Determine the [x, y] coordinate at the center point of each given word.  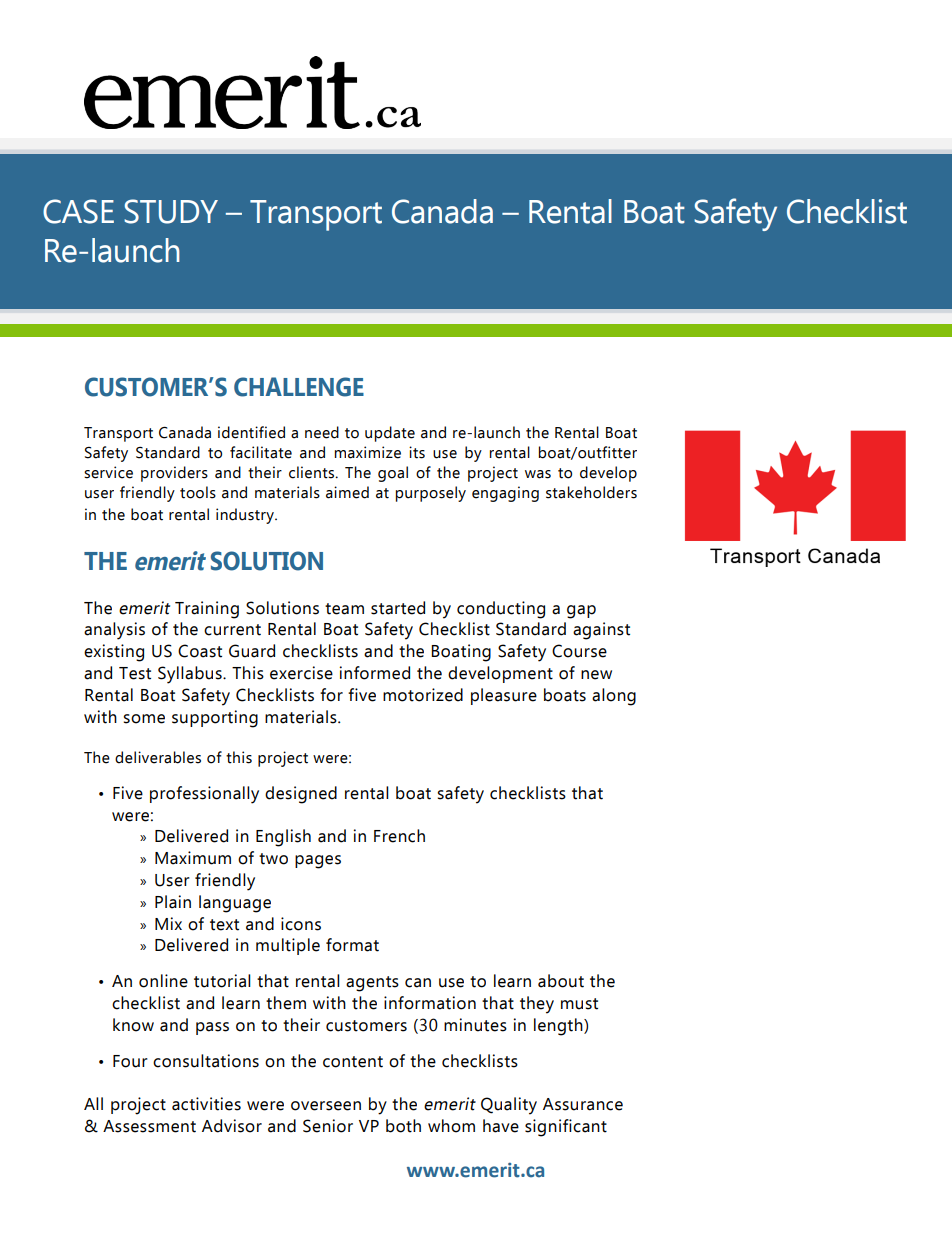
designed [301, 795]
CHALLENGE [299, 387]
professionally [204, 795]
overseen [326, 1106]
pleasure [504, 696]
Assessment [149, 1126]
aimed [347, 492]
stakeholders [591, 492]
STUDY [171, 211]
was [538, 474]
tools [198, 492]
